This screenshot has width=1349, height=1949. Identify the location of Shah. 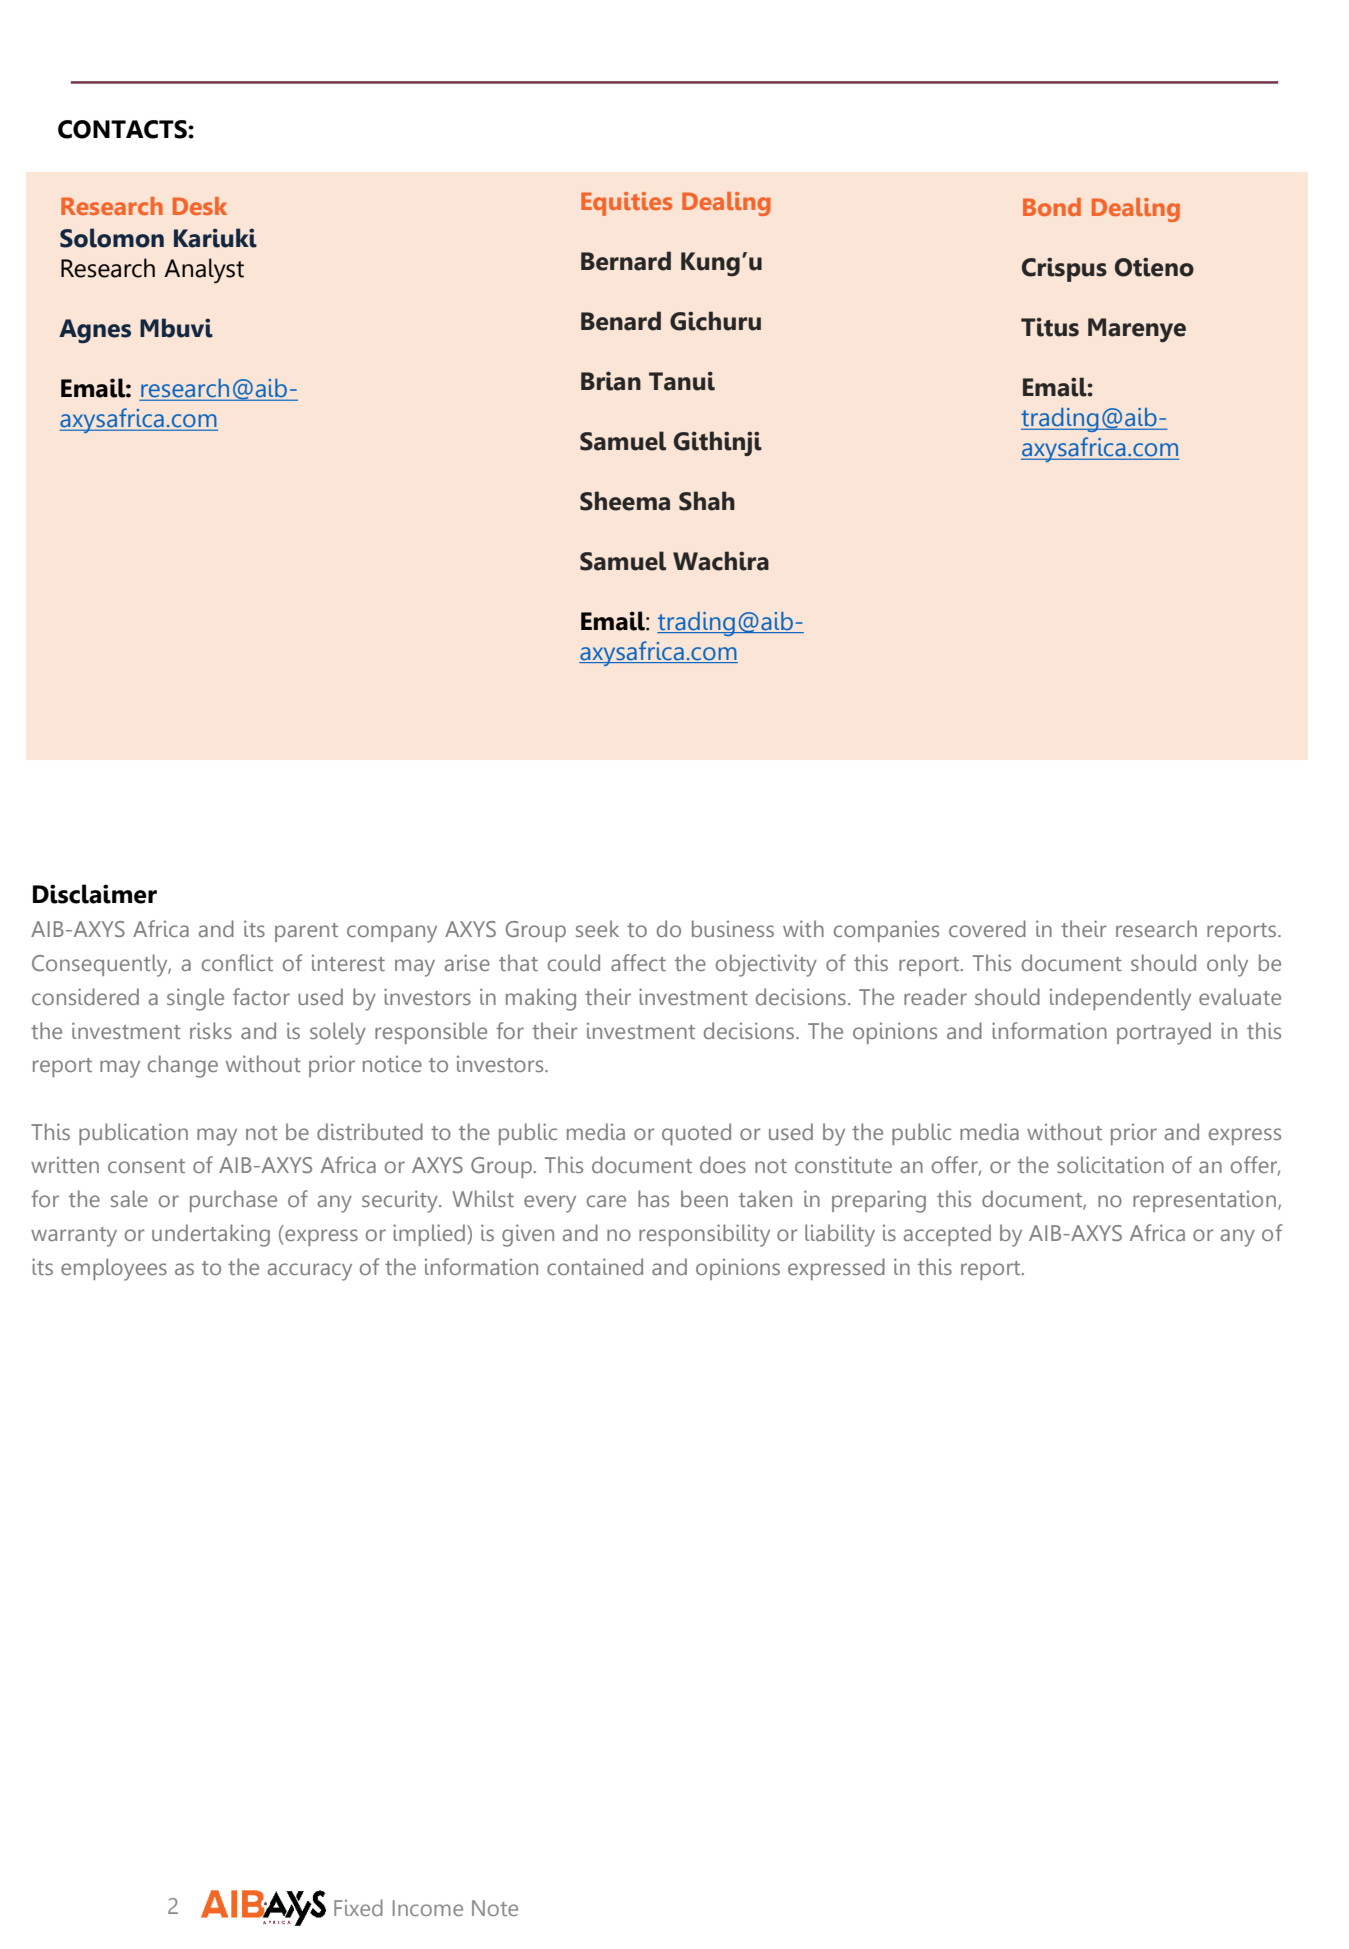
(707, 501).
